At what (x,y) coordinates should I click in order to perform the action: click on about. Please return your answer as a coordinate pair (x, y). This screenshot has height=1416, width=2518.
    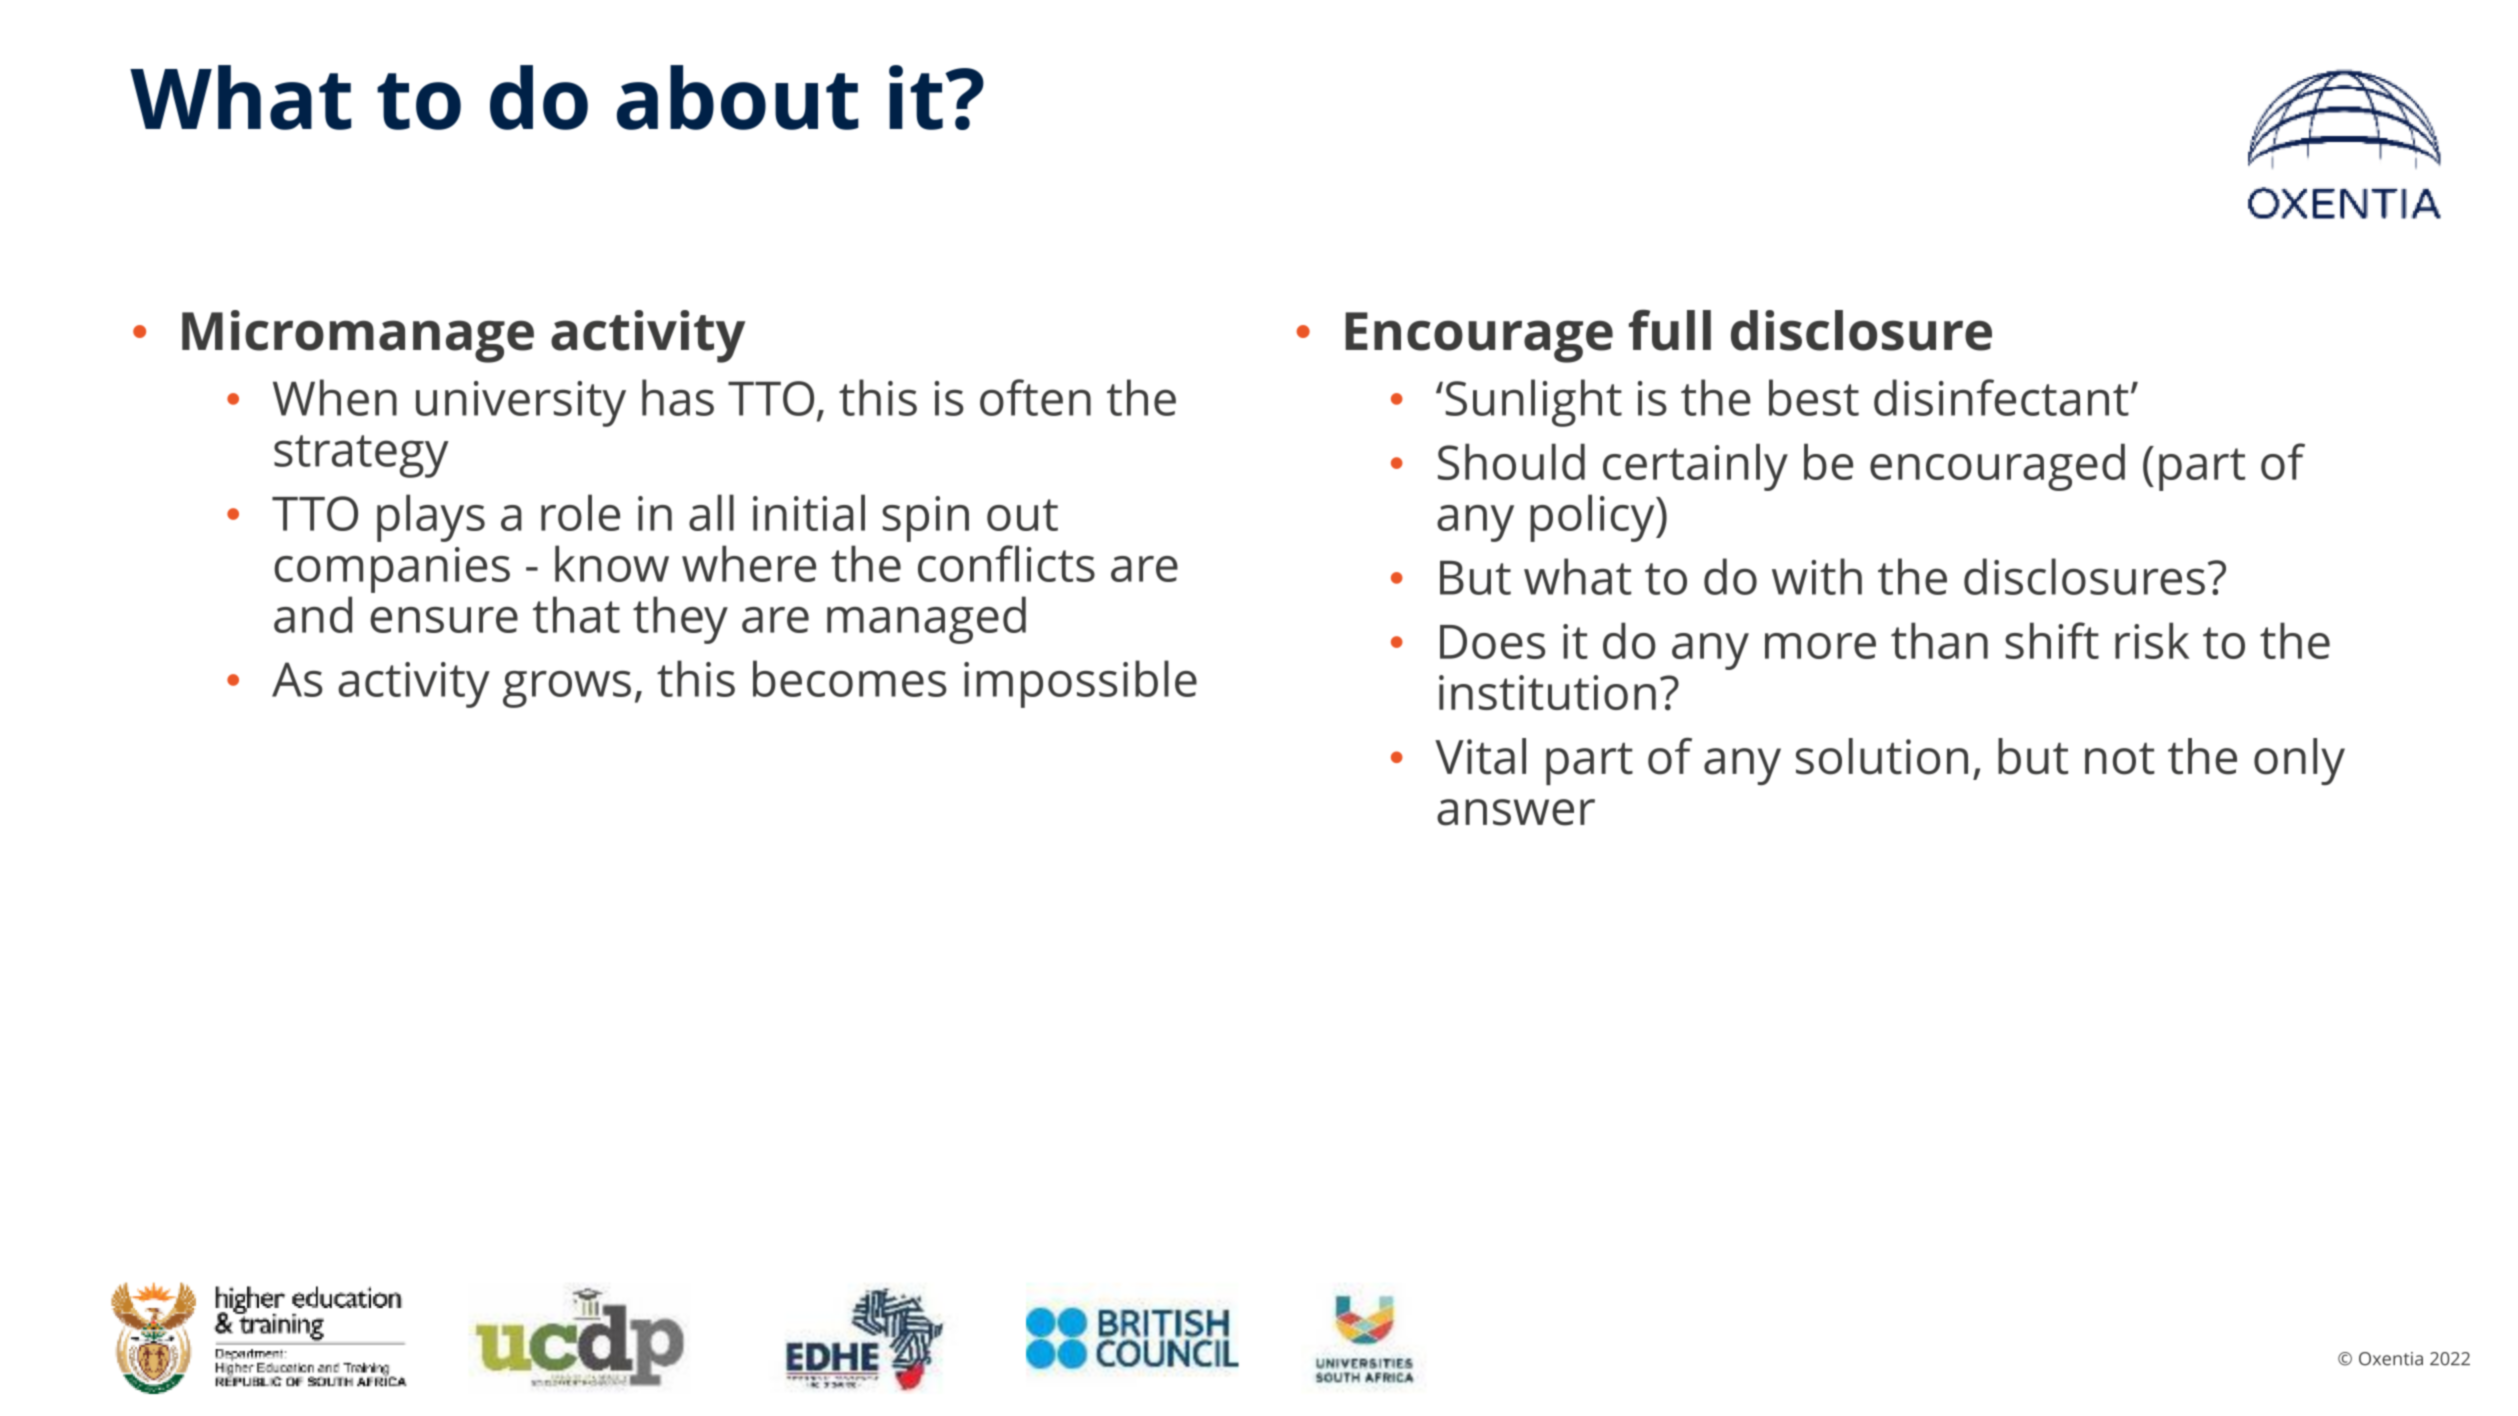
    Looking at the image, I should click on (738, 97).
